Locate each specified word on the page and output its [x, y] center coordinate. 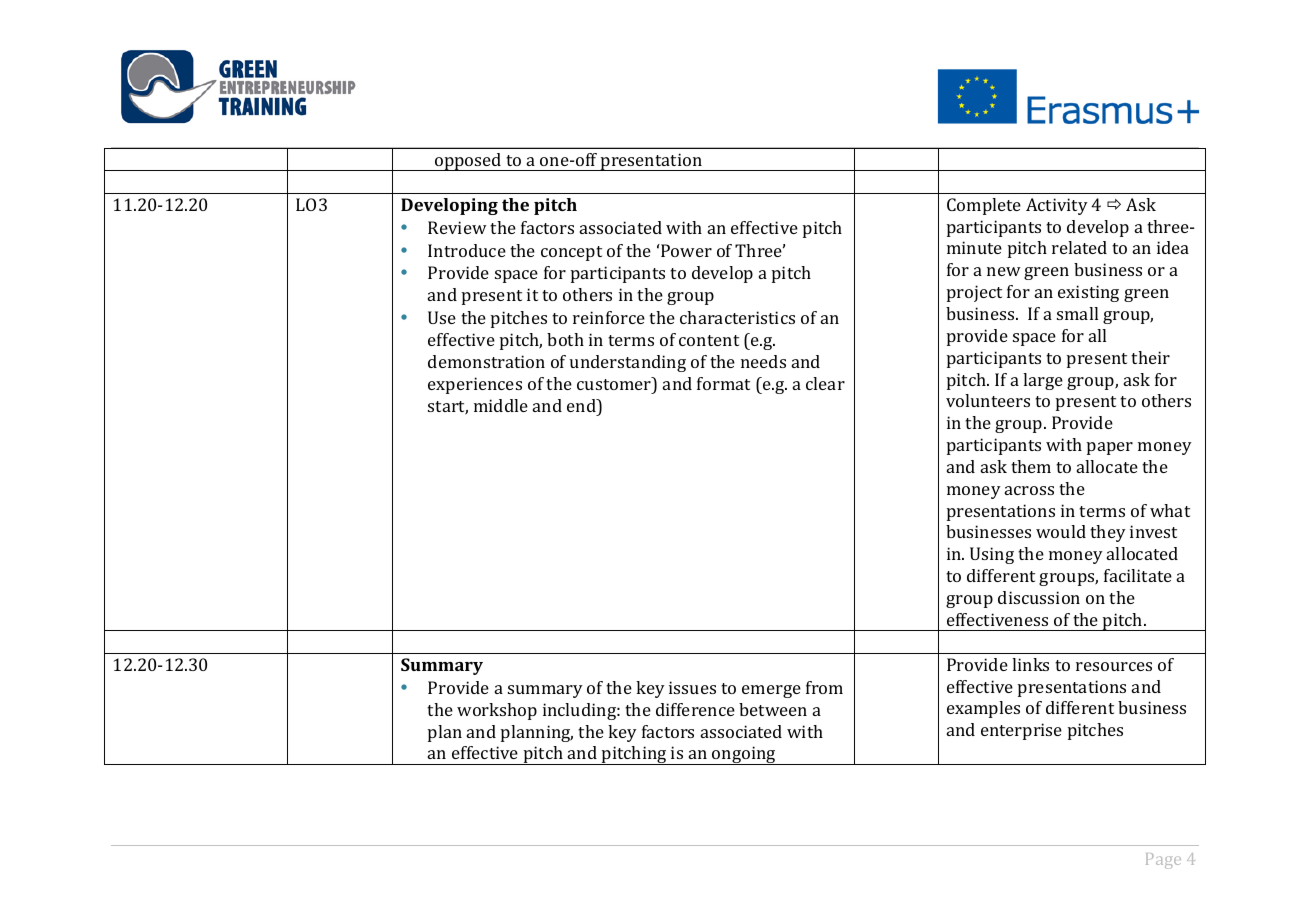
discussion [1039, 597]
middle [501, 405]
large [1043, 381]
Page [1163, 861]
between [773, 709]
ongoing [744, 755]
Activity [1057, 206]
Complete [984, 206]
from [824, 687]
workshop [497, 711]
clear [825, 383]
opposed [468, 162]
